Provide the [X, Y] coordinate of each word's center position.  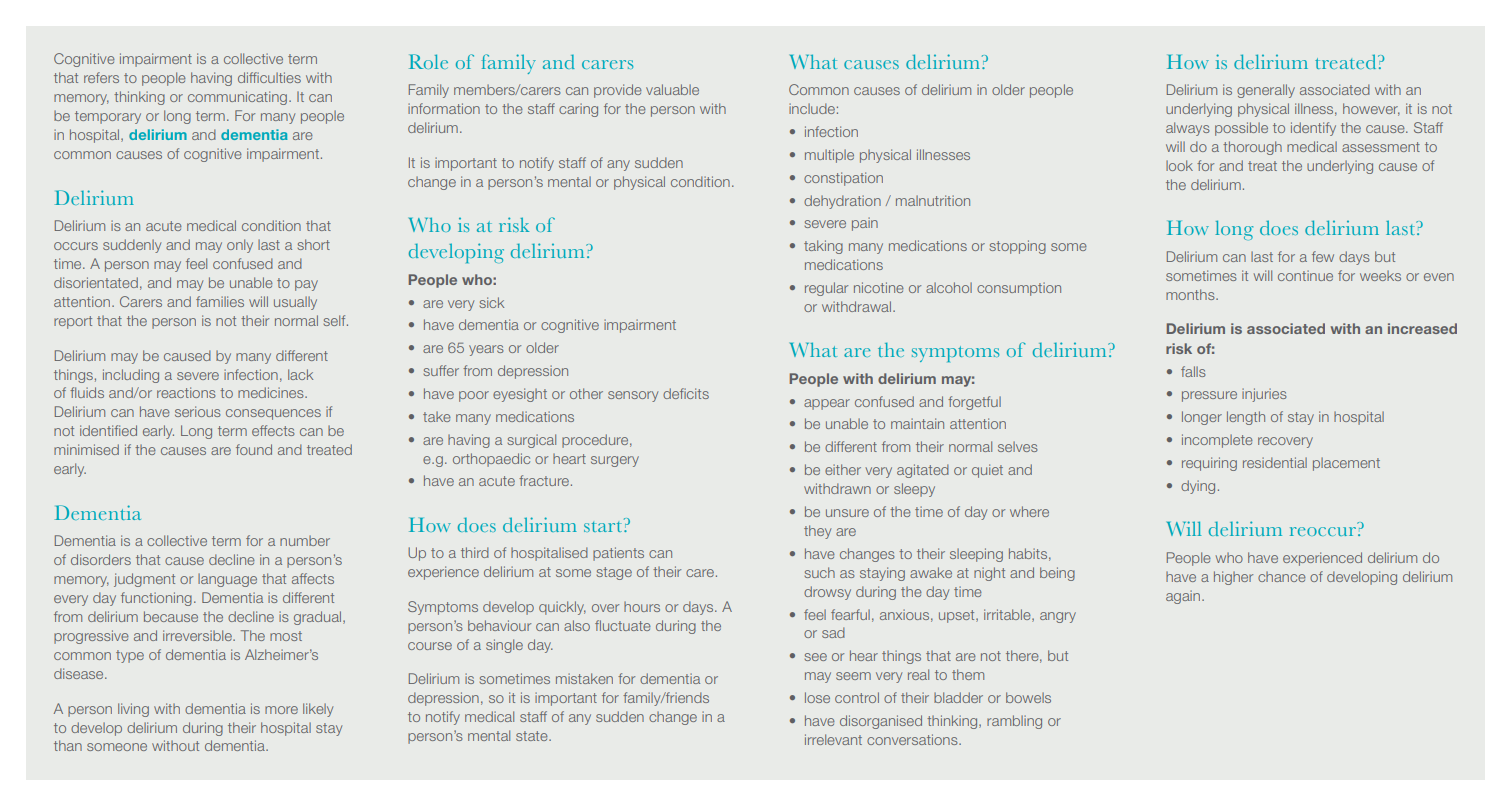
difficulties [269, 77]
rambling [1014, 722]
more [281, 710]
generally [1266, 91]
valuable [672, 89]
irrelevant [833, 739]
